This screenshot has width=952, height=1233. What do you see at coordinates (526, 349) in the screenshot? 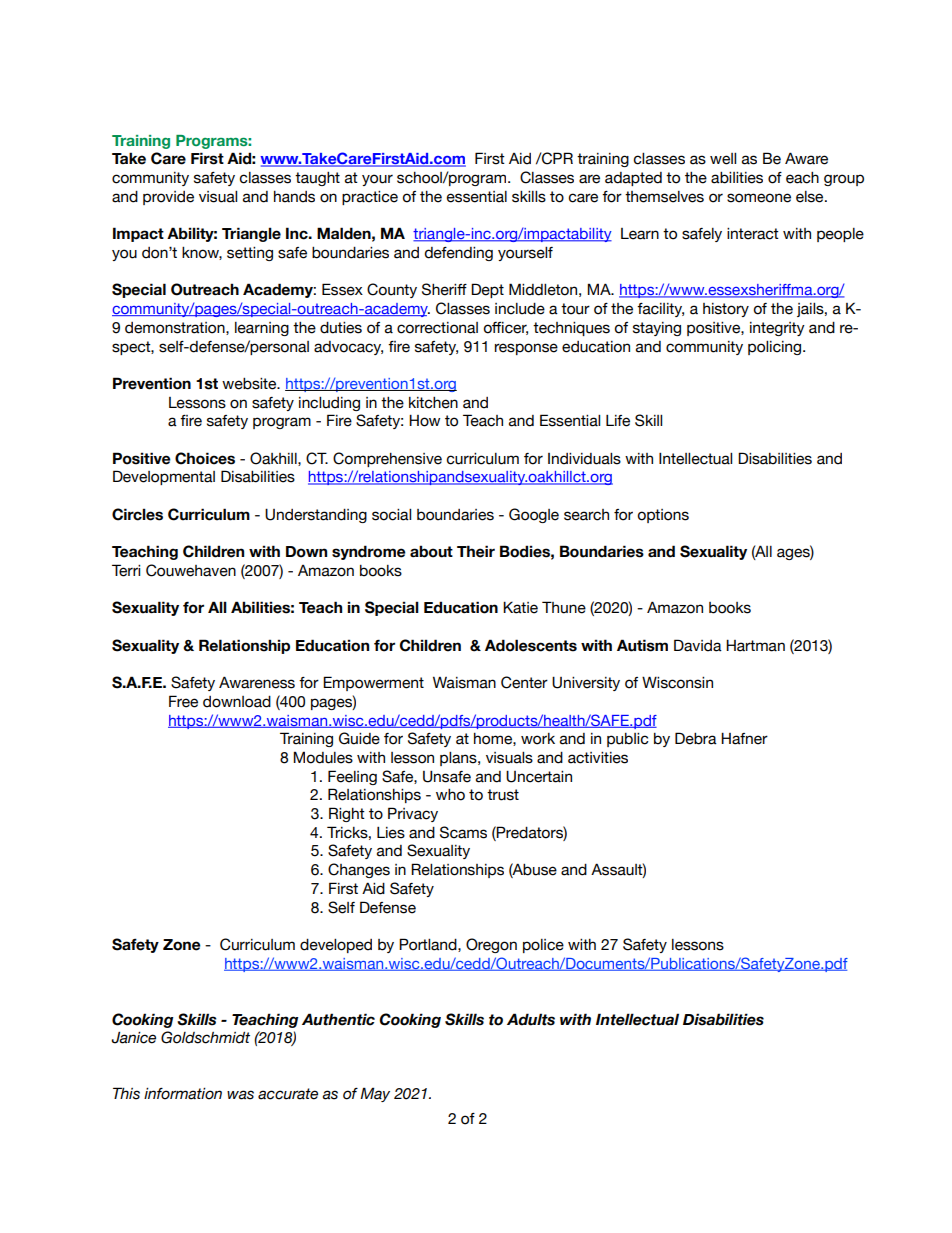
I see `response` at bounding box center [526, 349].
